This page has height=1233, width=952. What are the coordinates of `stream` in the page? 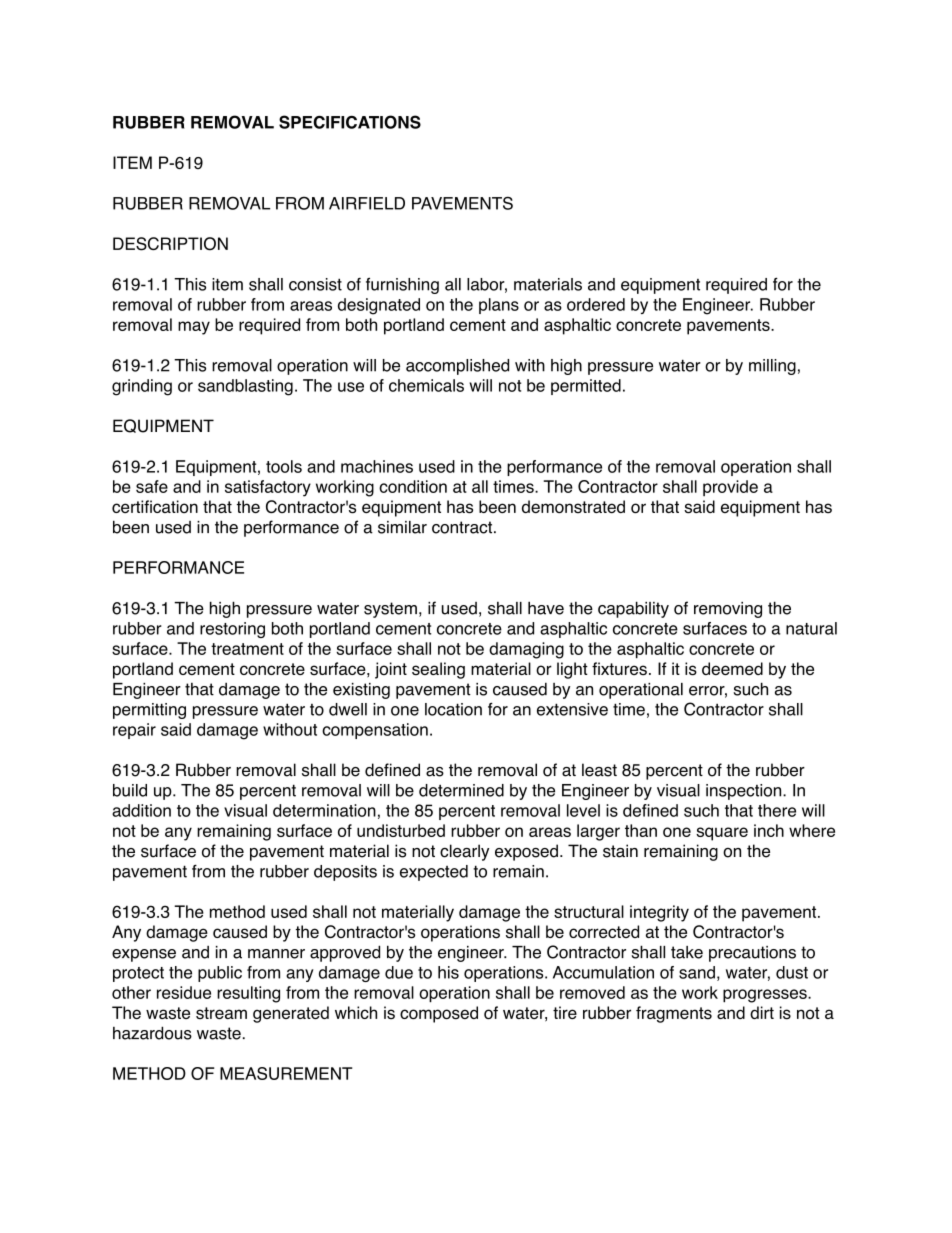 It's located at (221, 1013).
